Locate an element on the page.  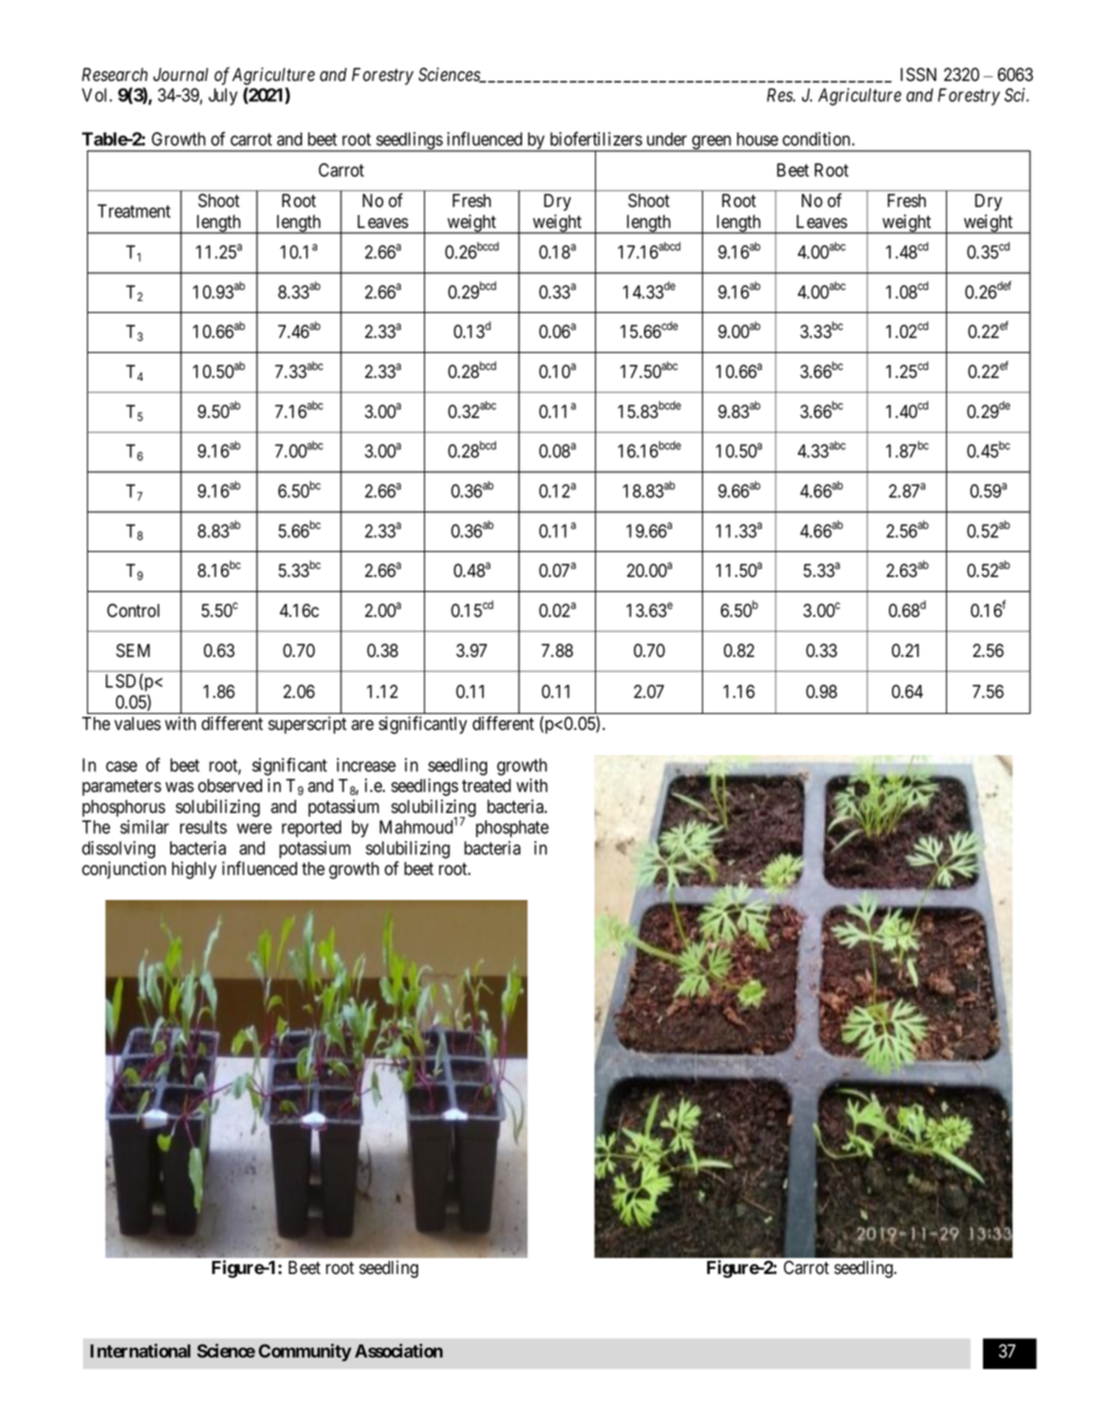
under is located at coordinates (667, 139).
